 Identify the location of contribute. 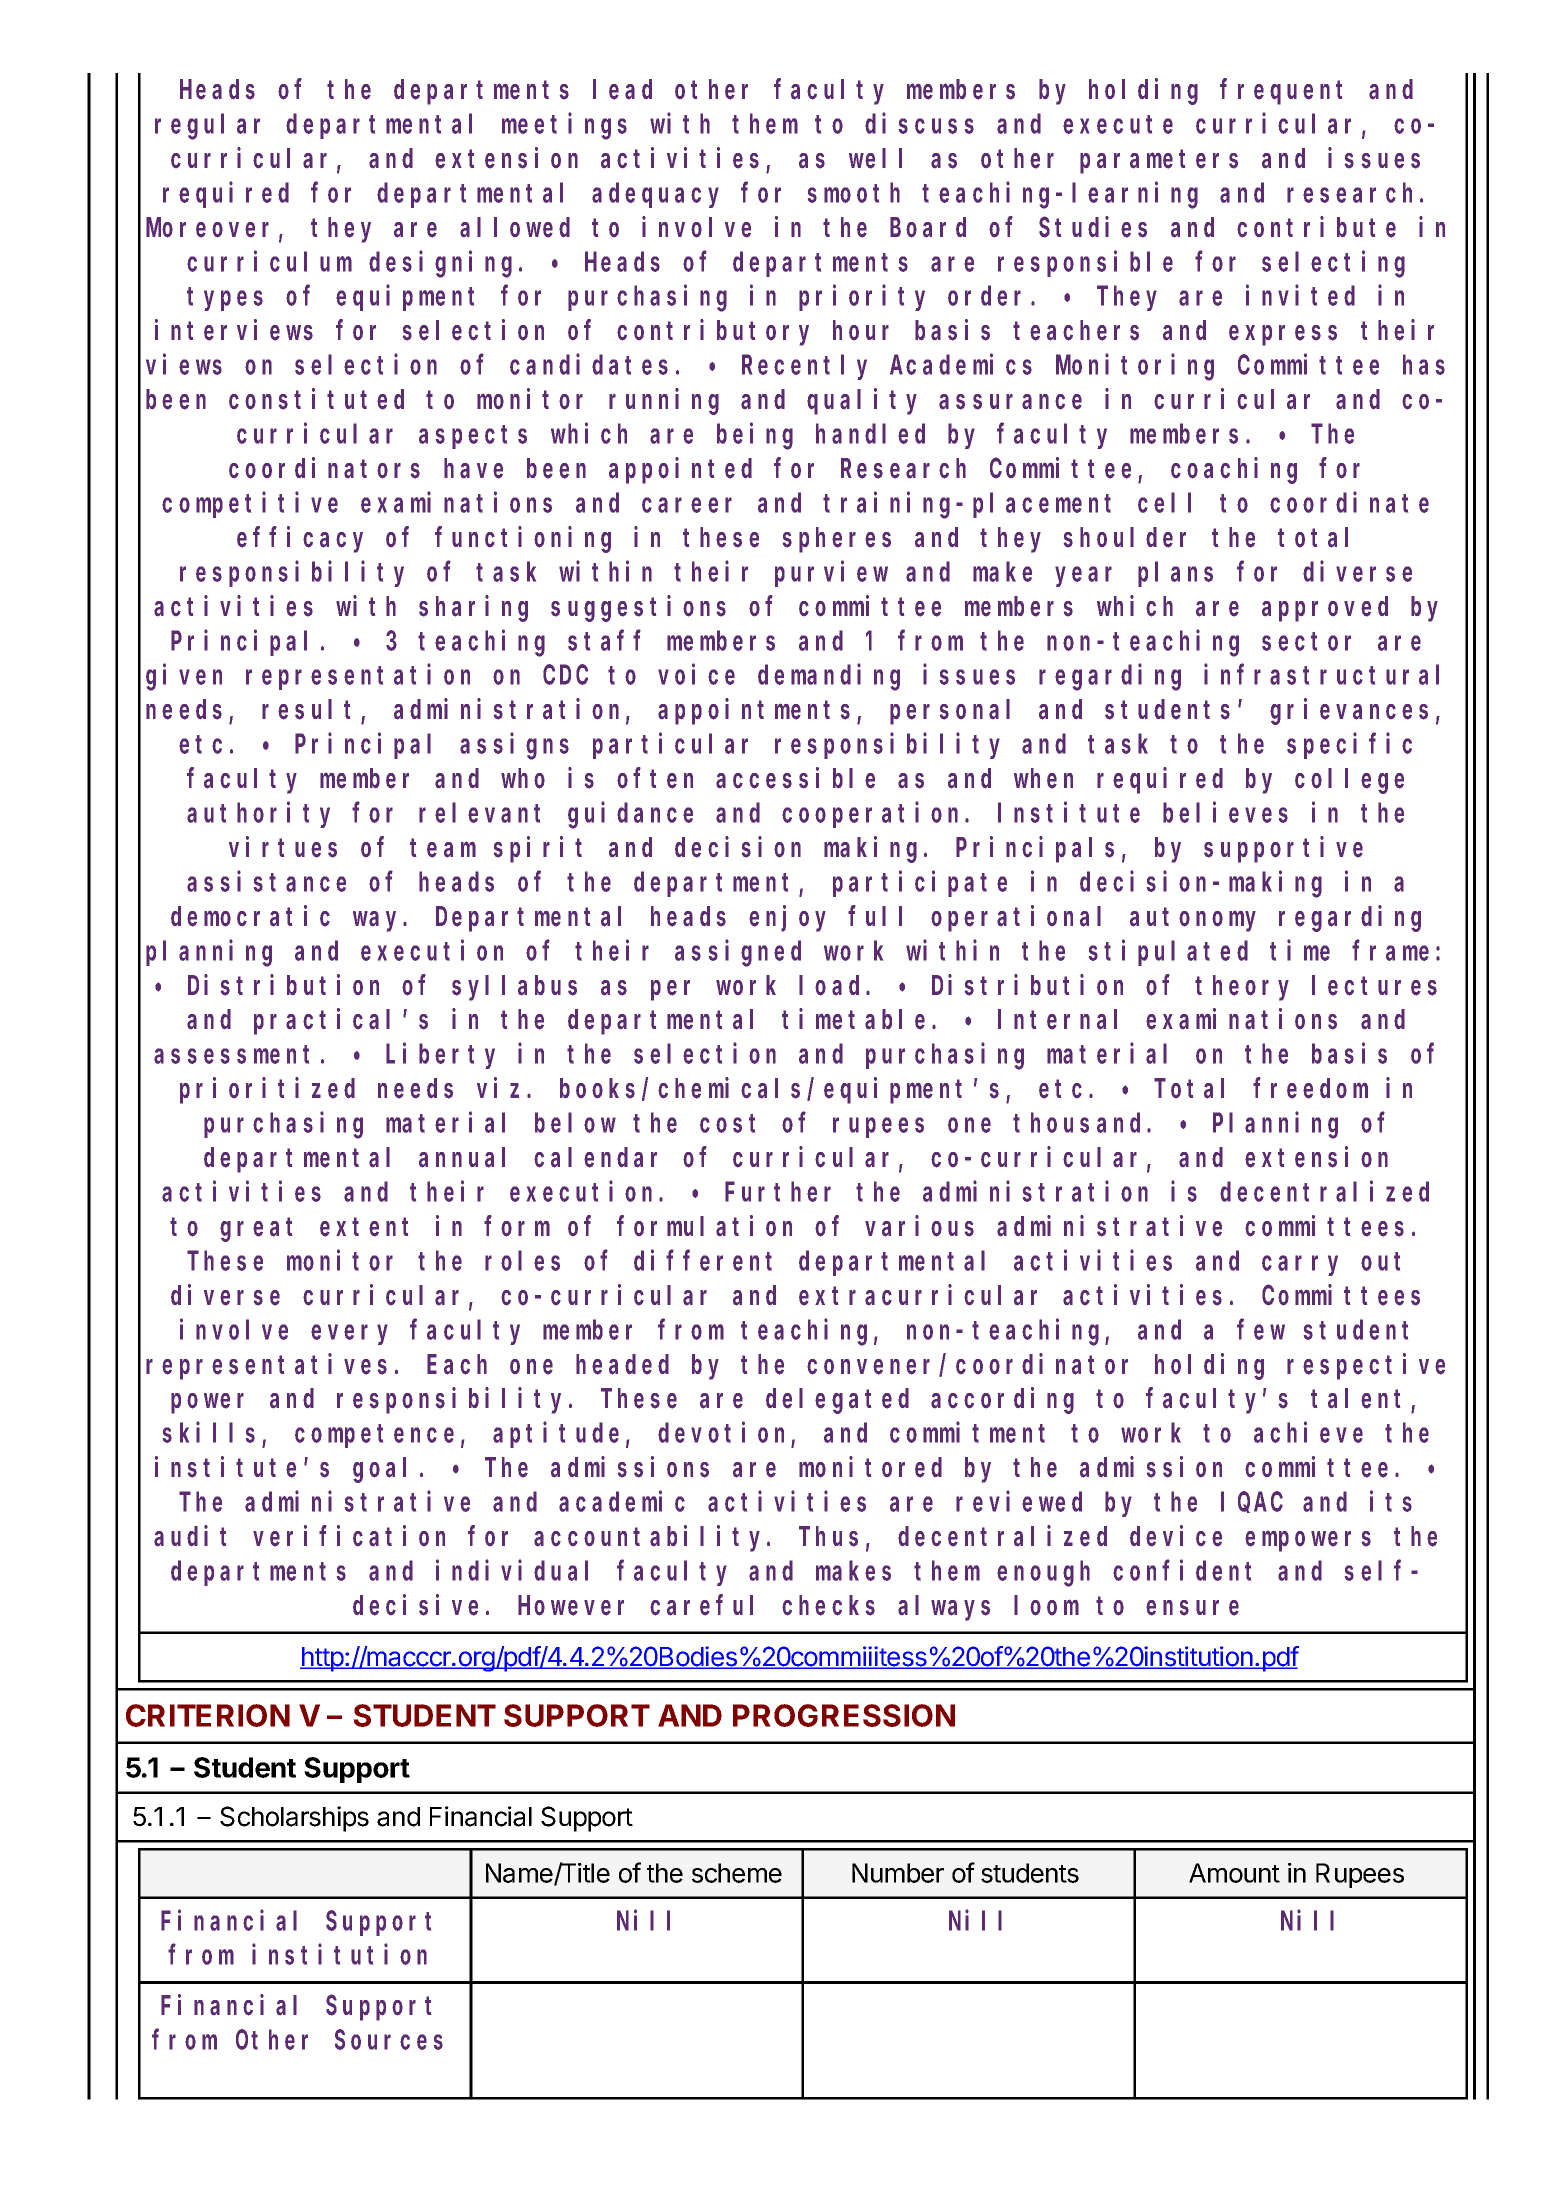
(1316, 227).
